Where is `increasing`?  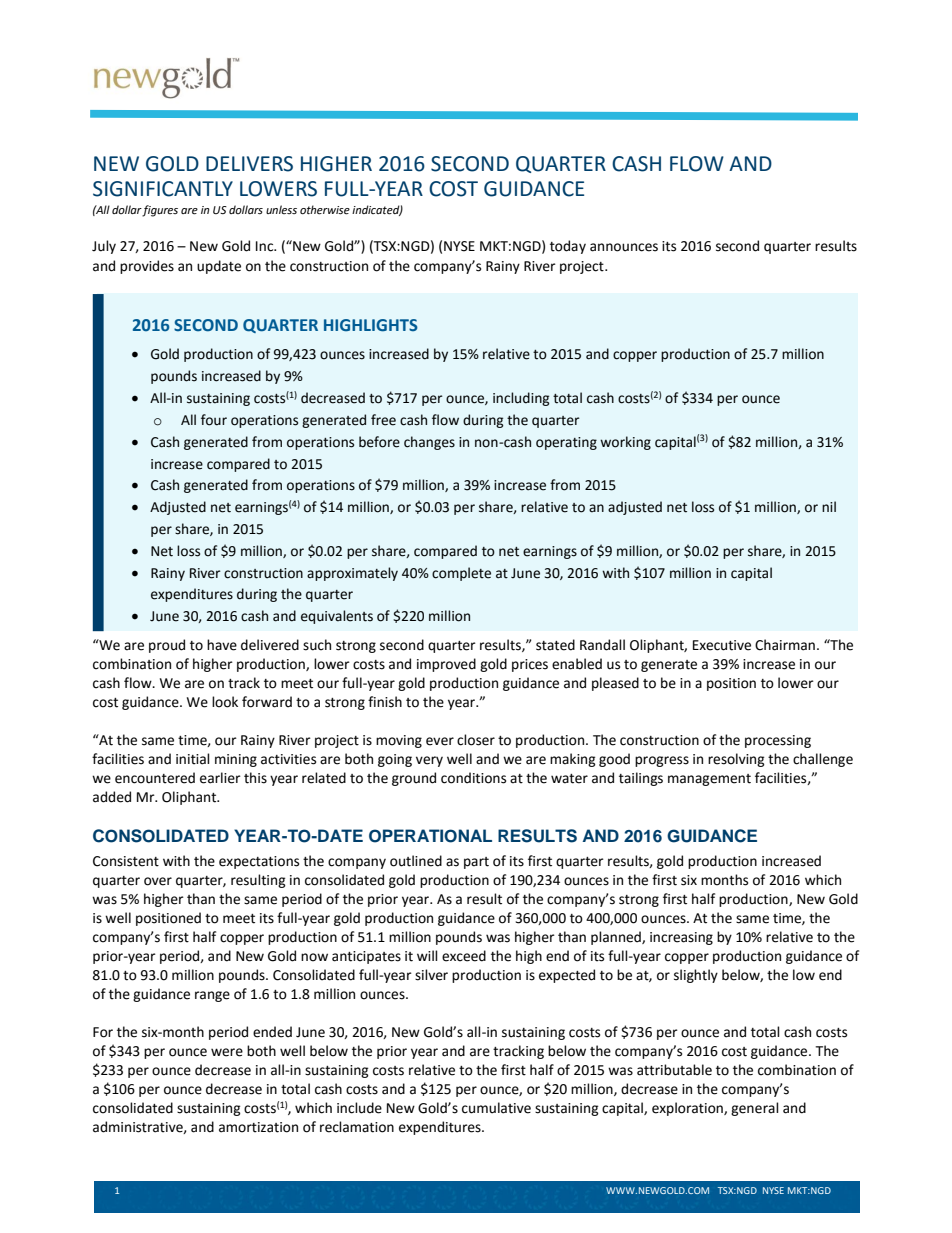
increasing is located at coordinates (681, 938).
